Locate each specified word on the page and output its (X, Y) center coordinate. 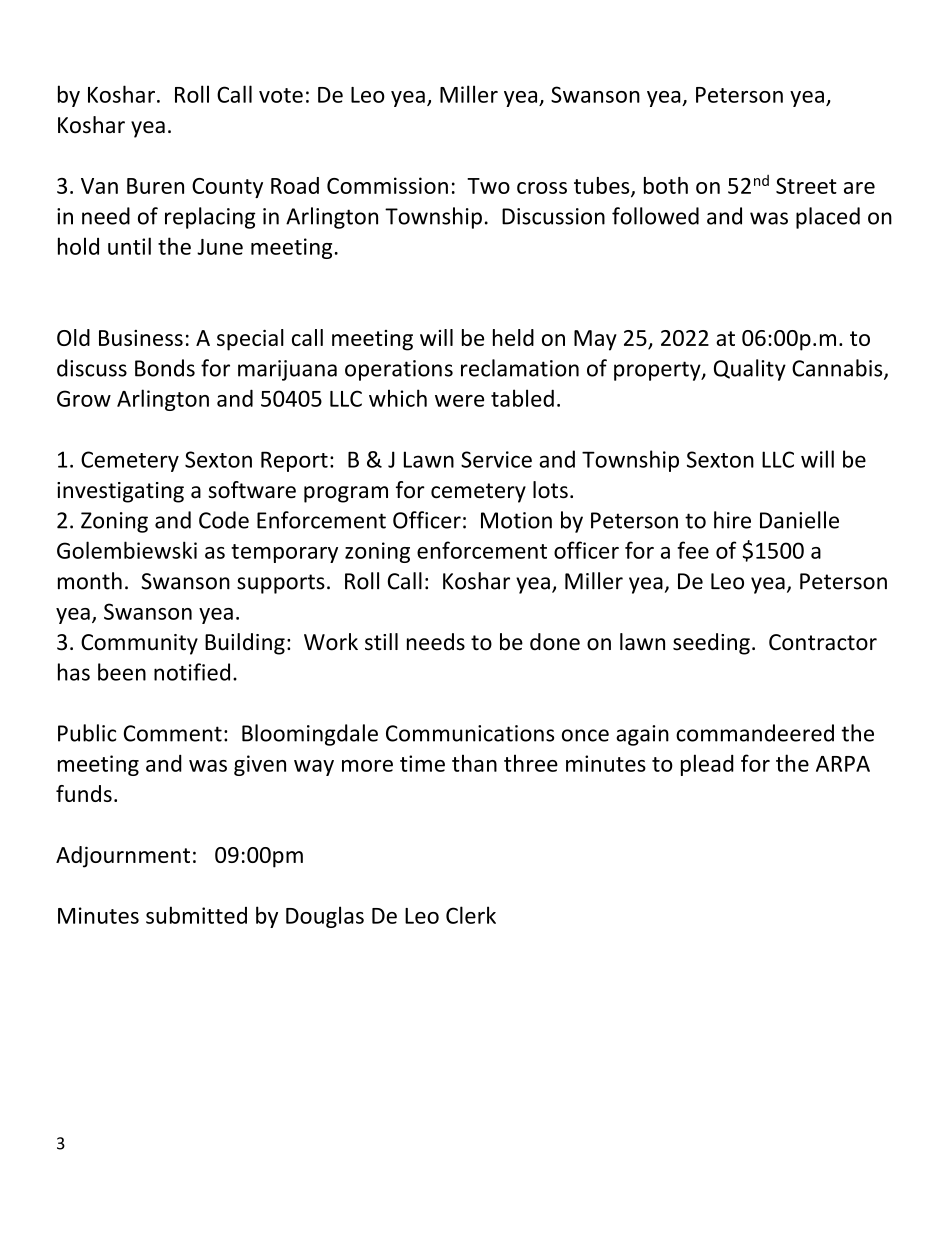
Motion (516, 520)
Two (488, 186)
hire (732, 520)
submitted (196, 915)
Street (806, 186)
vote (281, 95)
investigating (120, 492)
